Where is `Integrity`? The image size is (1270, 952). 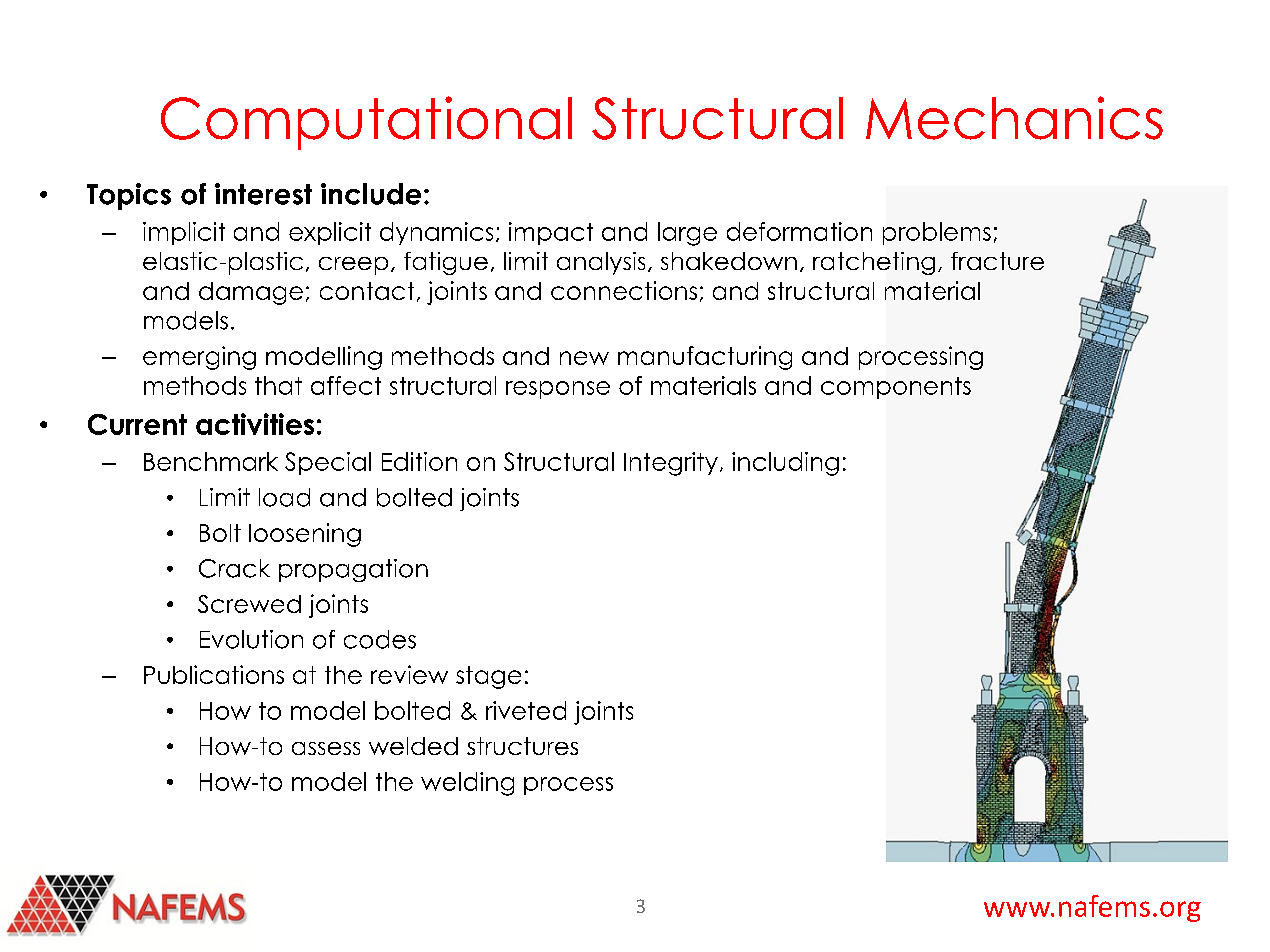
Integrity is located at coordinates (671, 464).
